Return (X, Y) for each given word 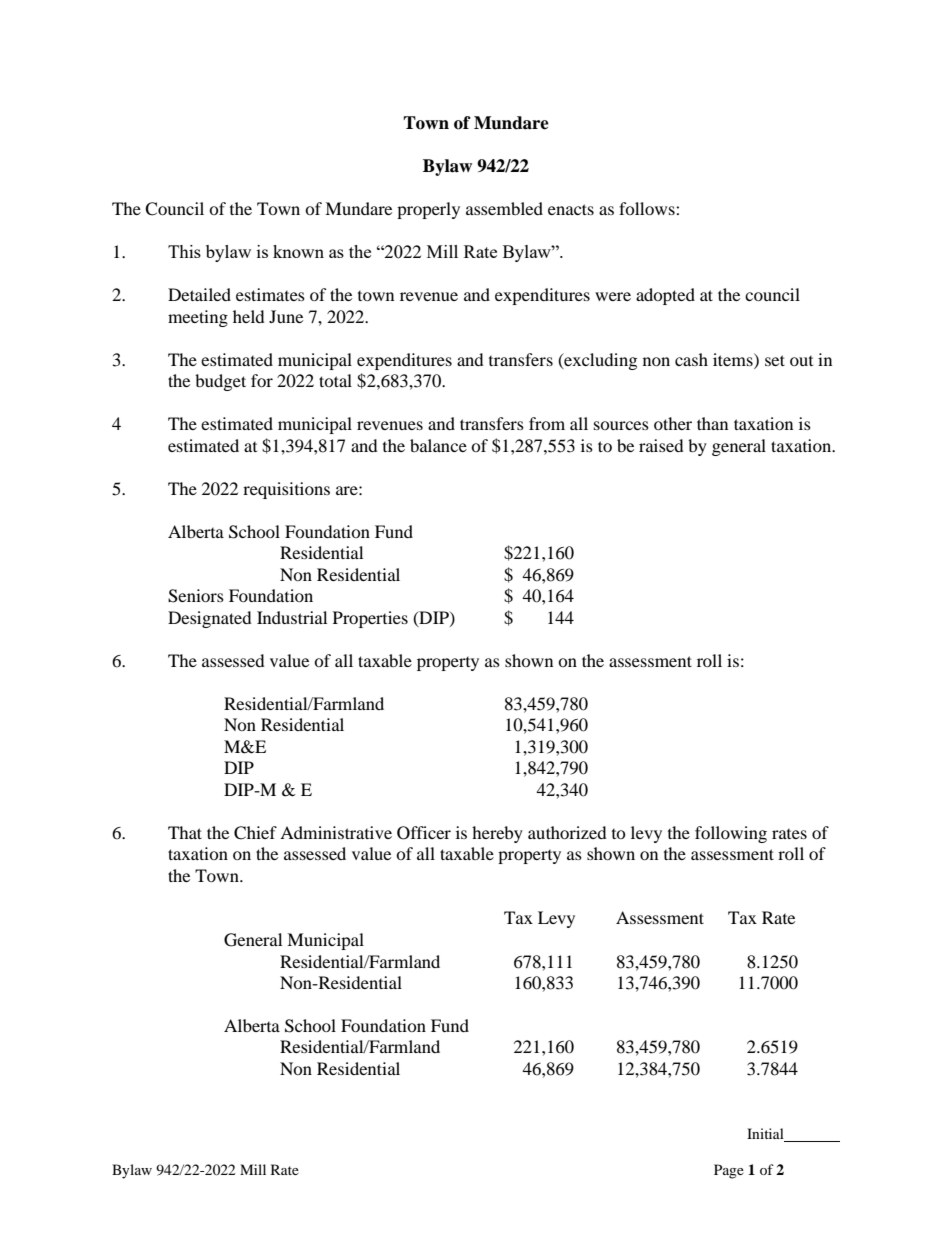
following (731, 834)
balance (438, 445)
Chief (255, 833)
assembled (504, 208)
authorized (567, 832)
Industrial (292, 617)
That (185, 832)
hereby (497, 834)
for (262, 380)
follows (648, 208)
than (712, 423)
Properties (370, 619)
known (298, 251)
